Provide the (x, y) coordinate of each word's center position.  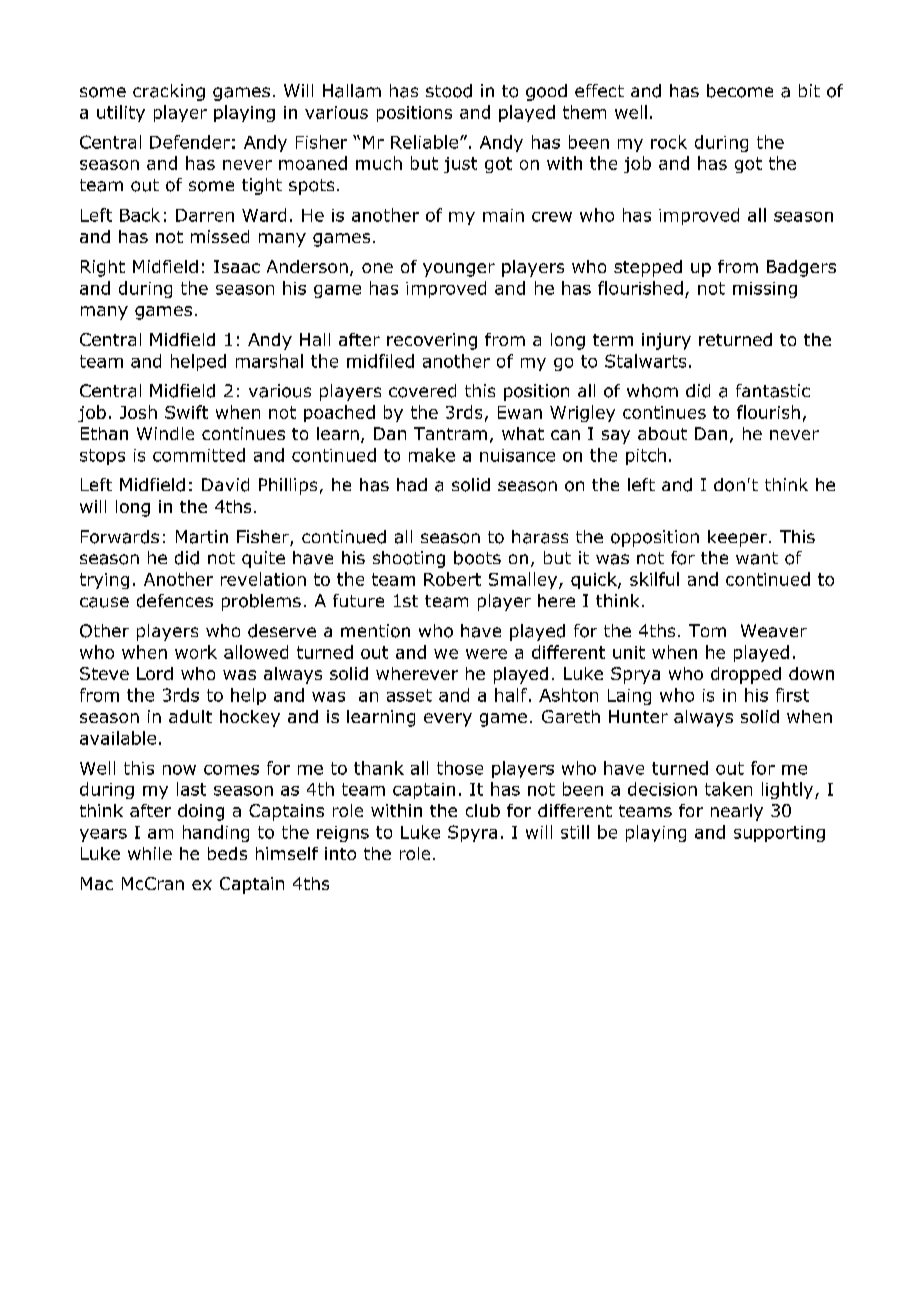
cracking (169, 92)
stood (449, 91)
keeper (737, 538)
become (740, 91)
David (225, 485)
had (412, 485)
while (150, 853)
